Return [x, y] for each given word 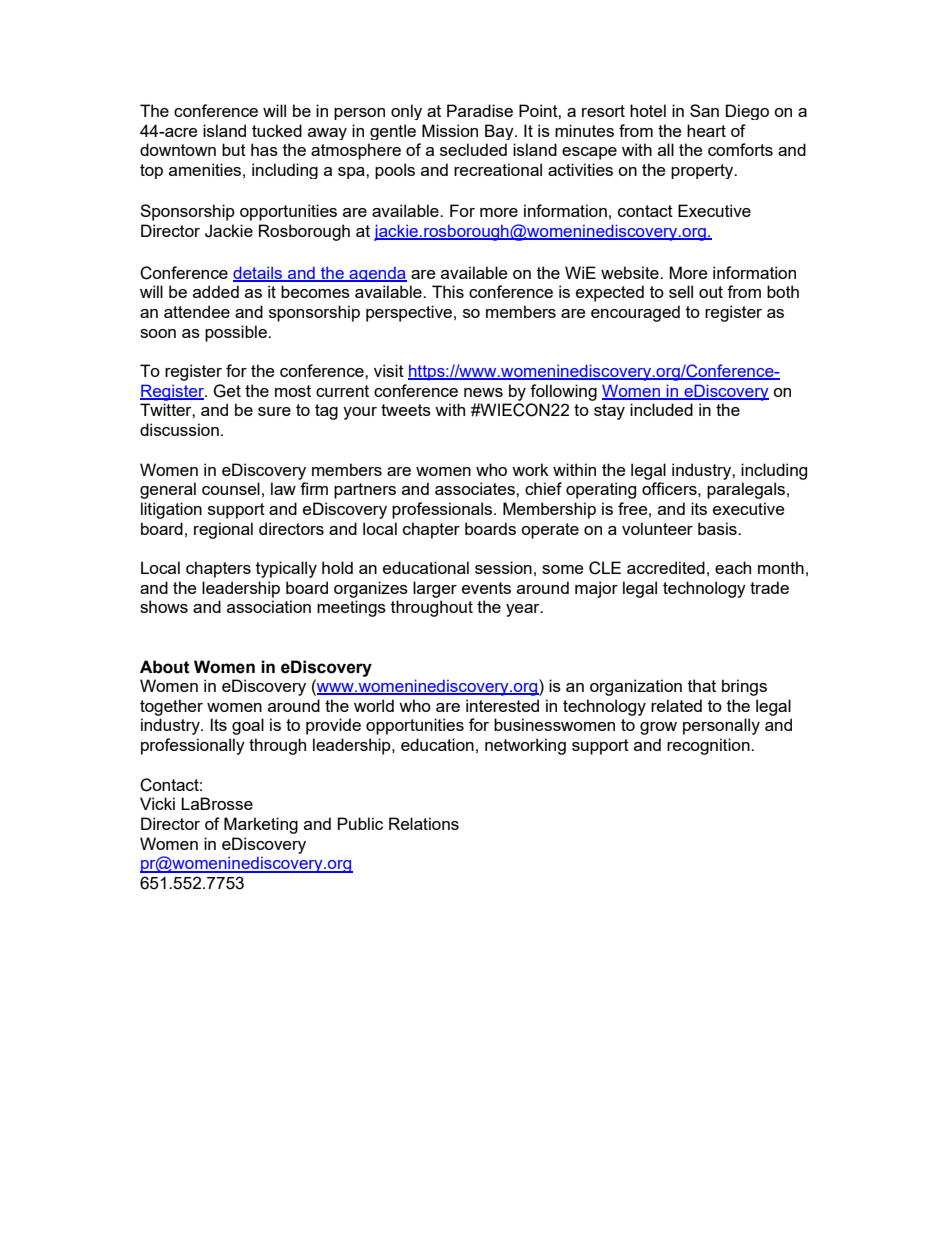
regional [223, 530]
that [702, 685]
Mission [450, 130]
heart [706, 130]
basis [718, 528]
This [448, 291]
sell [681, 291]
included [661, 409]
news [483, 392]
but [234, 149]
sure [274, 411]
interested [502, 705]
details [259, 273]
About [165, 667]
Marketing [261, 825]
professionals [443, 510]
